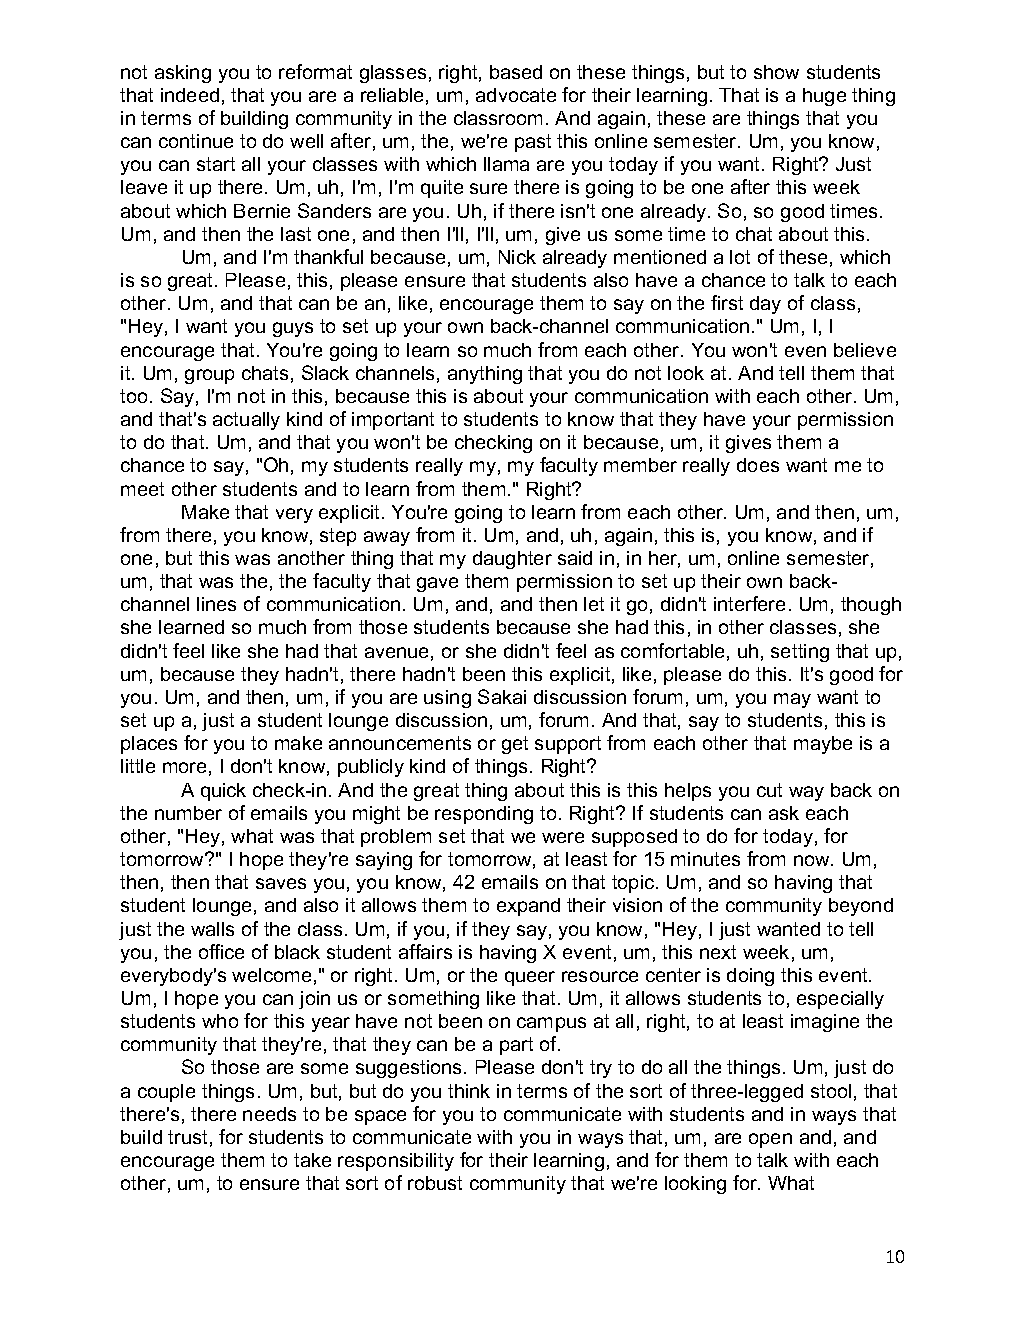  I want to click on quick, so click(223, 792).
